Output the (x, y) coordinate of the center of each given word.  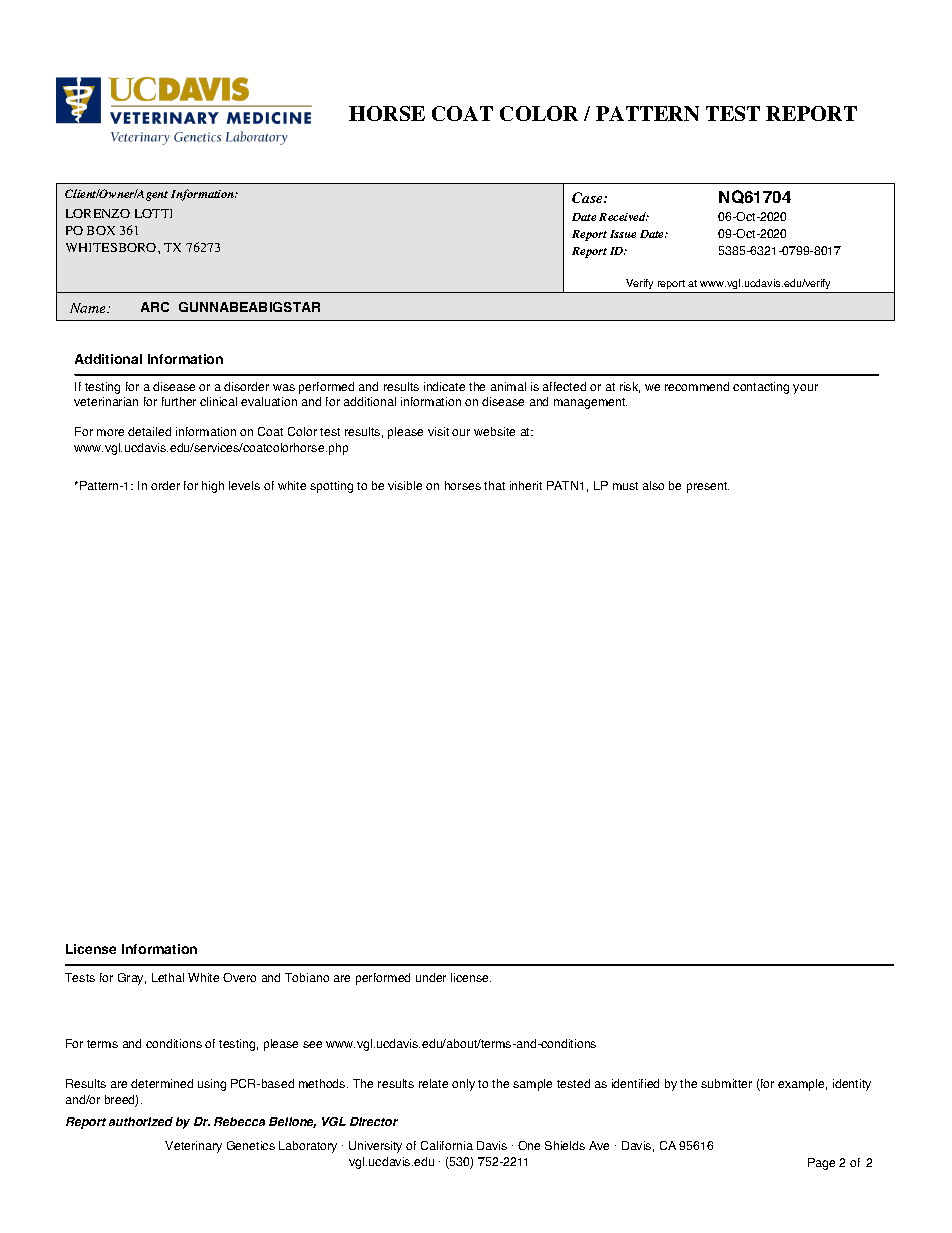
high (213, 487)
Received (623, 216)
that (494, 485)
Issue (623, 234)
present (708, 487)
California (447, 1145)
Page (821, 1164)
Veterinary (193, 1147)
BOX (101, 230)
